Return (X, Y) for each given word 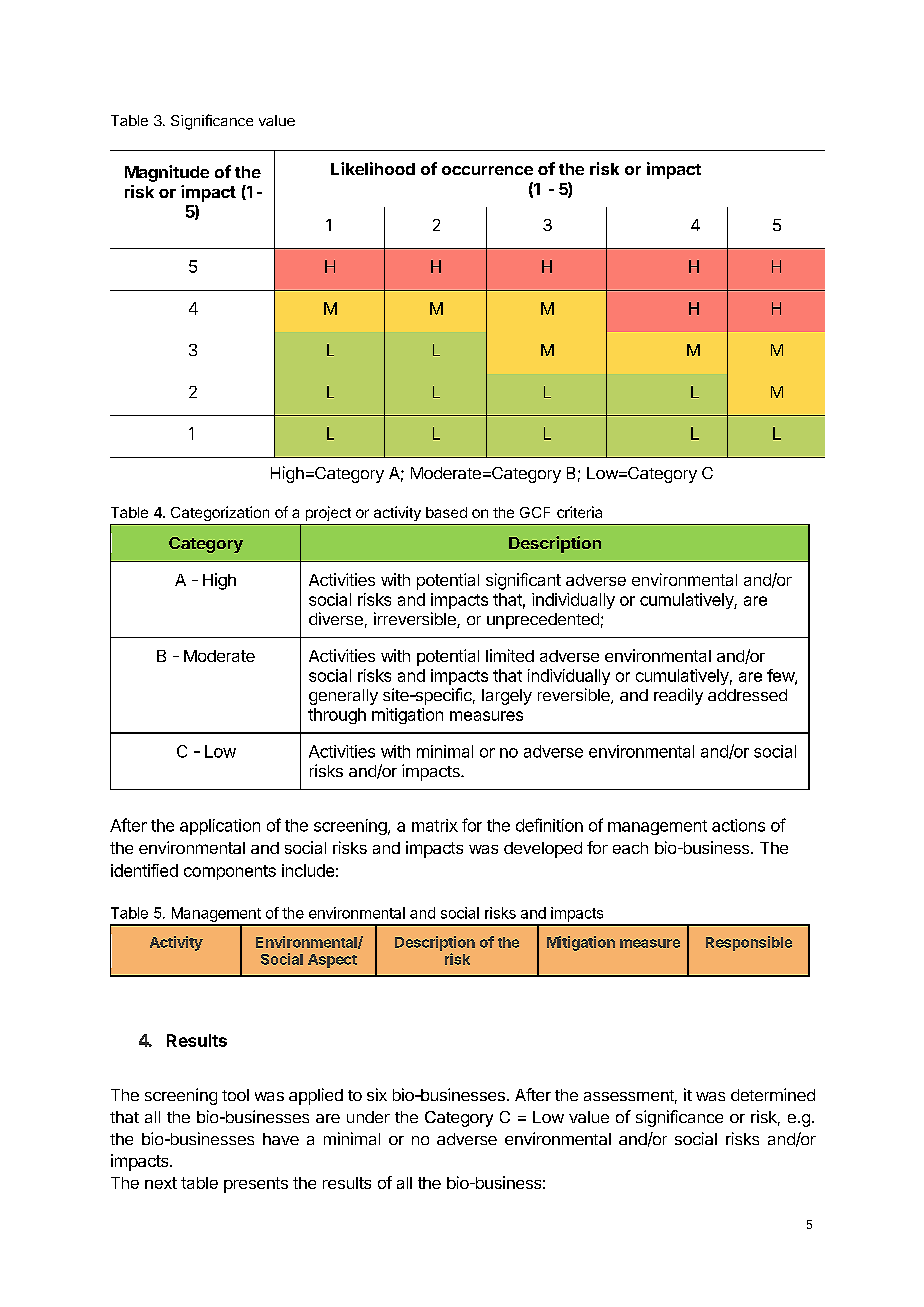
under (368, 1117)
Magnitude (167, 173)
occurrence (487, 170)
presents (256, 1185)
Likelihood (373, 168)
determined (773, 1094)
